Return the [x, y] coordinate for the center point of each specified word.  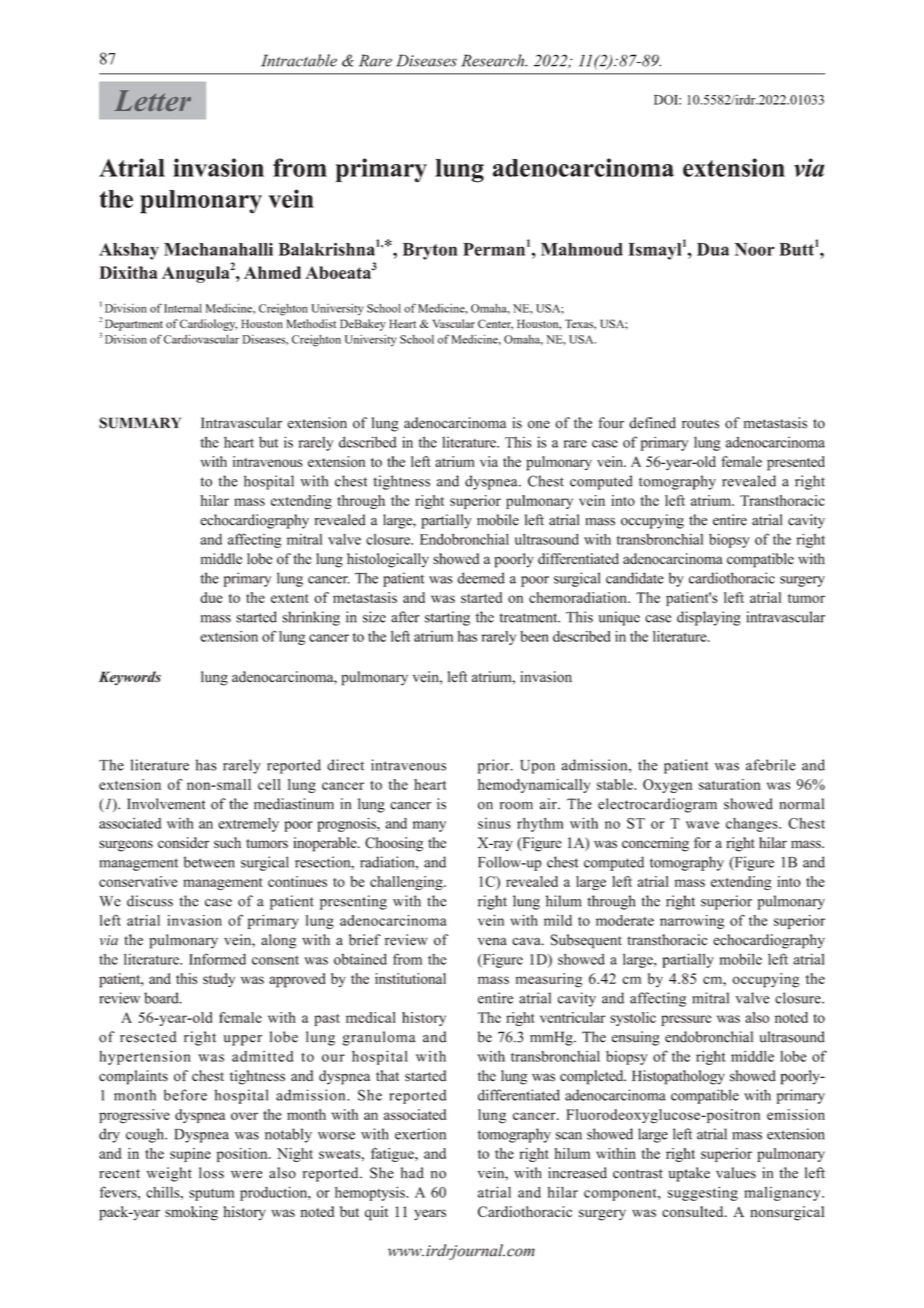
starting [447, 618]
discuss [150, 901]
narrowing [692, 922]
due [211, 597]
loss [211, 1173]
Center [495, 324]
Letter [152, 100]
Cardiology [209, 325]
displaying [709, 618]
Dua [713, 249]
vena [492, 941]
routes [700, 424]
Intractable [299, 60]
